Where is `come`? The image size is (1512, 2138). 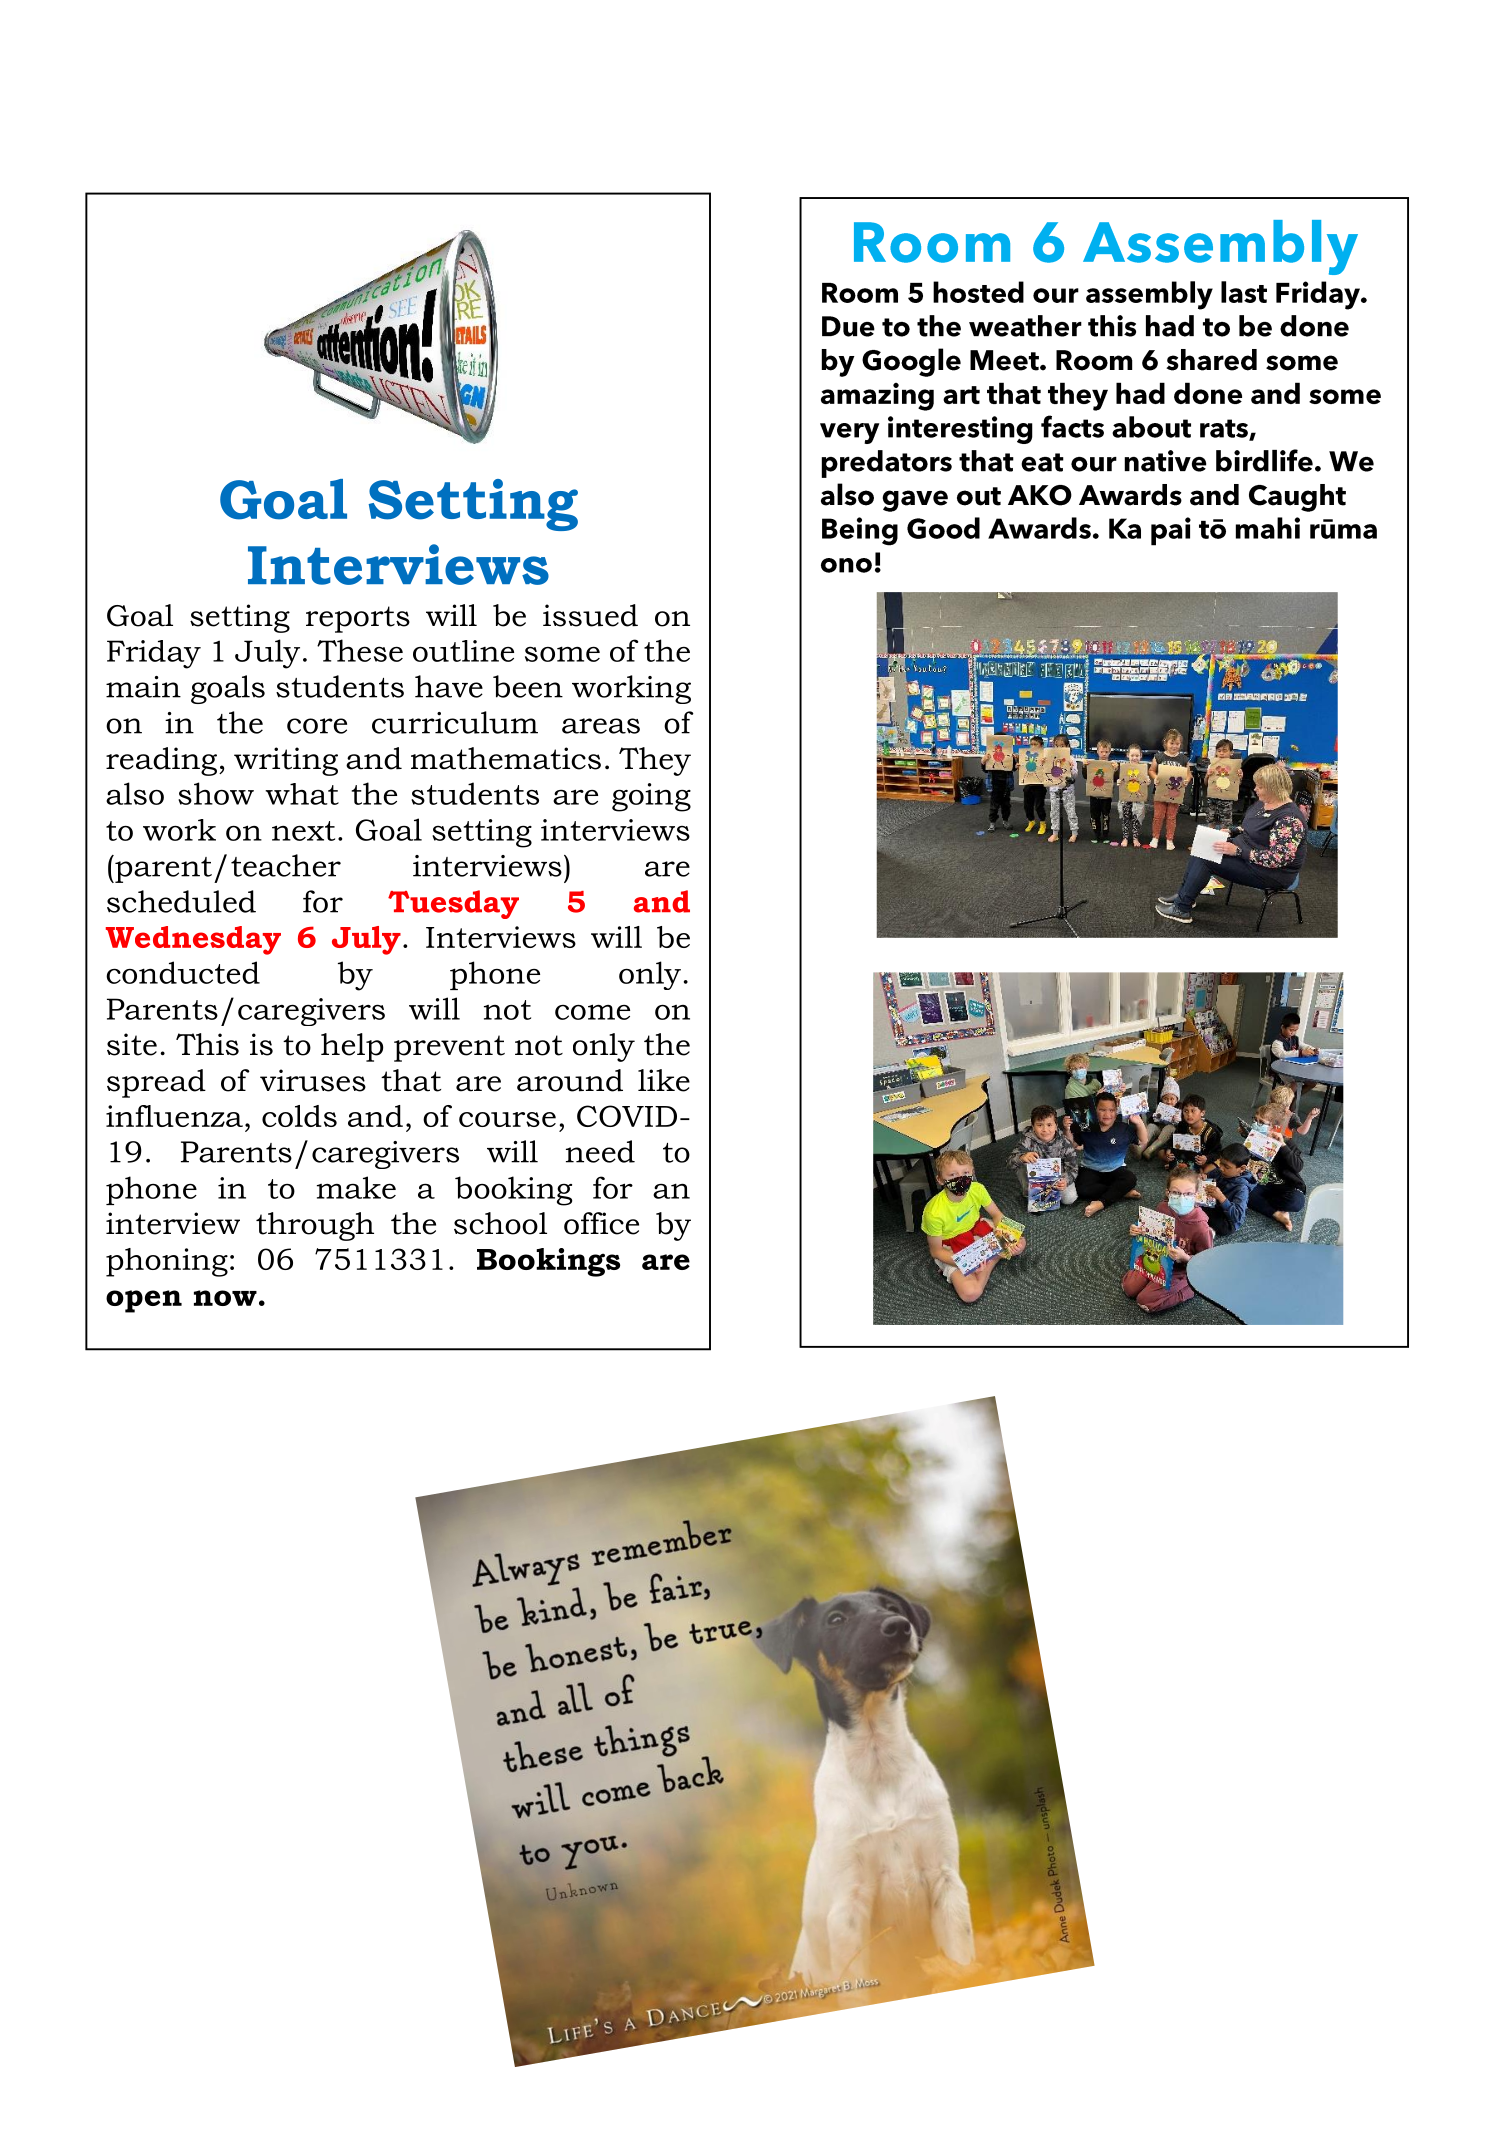 come is located at coordinates (592, 1012).
